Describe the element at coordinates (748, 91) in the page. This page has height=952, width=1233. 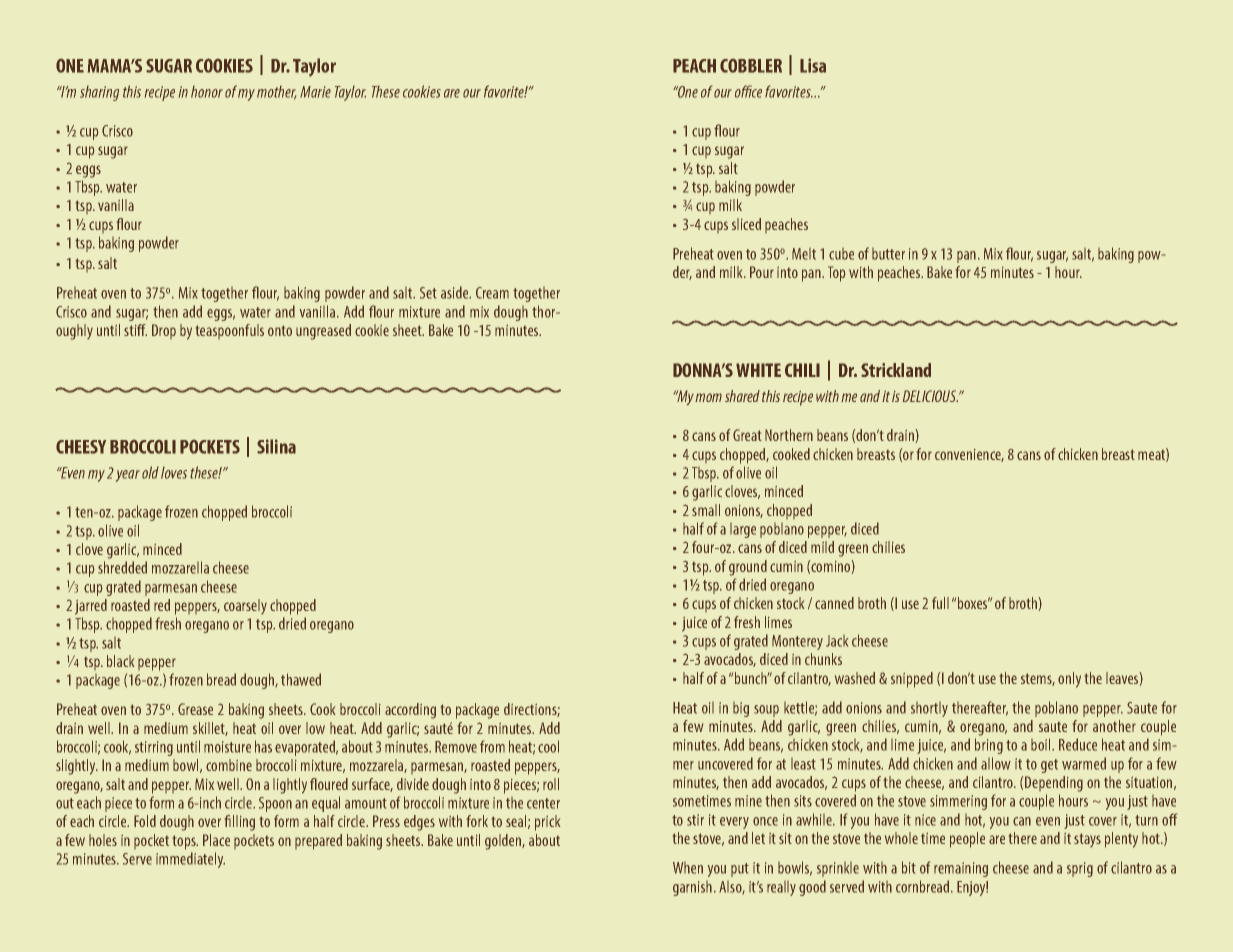
I see `office` at that location.
